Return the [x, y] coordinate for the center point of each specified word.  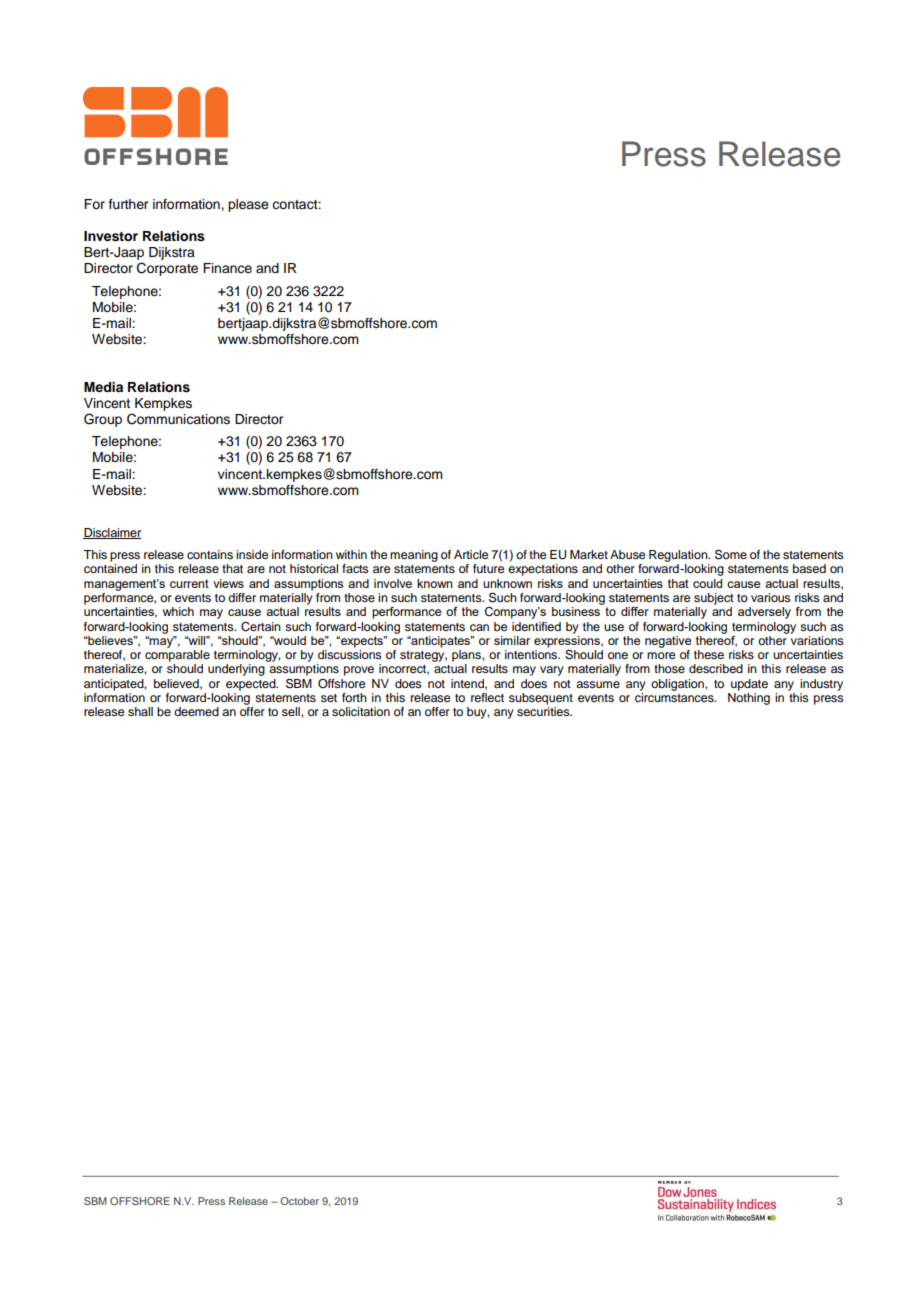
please [248, 205]
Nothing [749, 699]
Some [731, 554]
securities [544, 711]
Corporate [167, 269]
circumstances [675, 697]
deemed [196, 711]
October [299, 1201]
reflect [487, 697]
